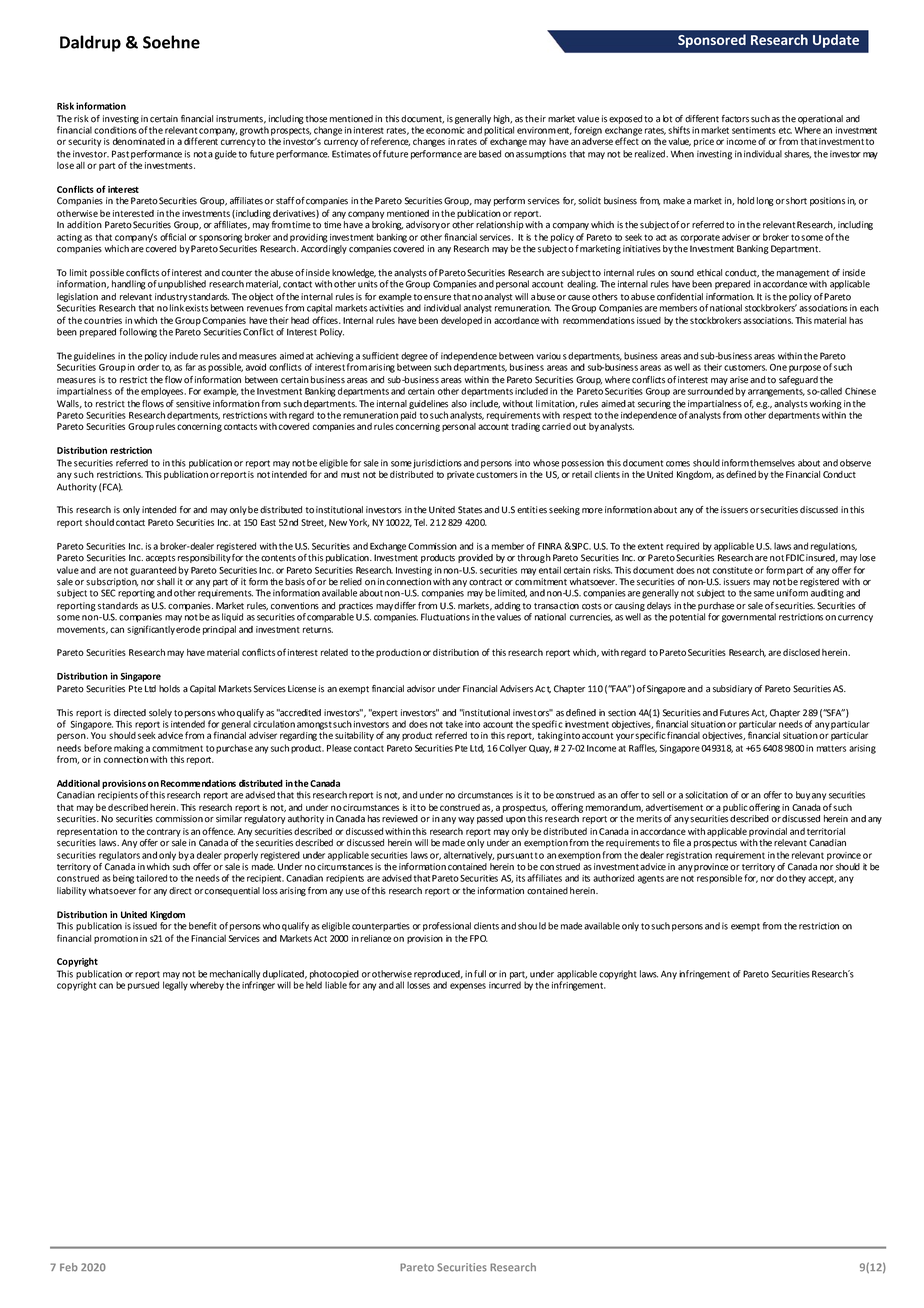 This screenshot has width=924, height=1308. What do you see at coordinates (115, 130) in the screenshot?
I see `conditions` at bounding box center [115, 130].
